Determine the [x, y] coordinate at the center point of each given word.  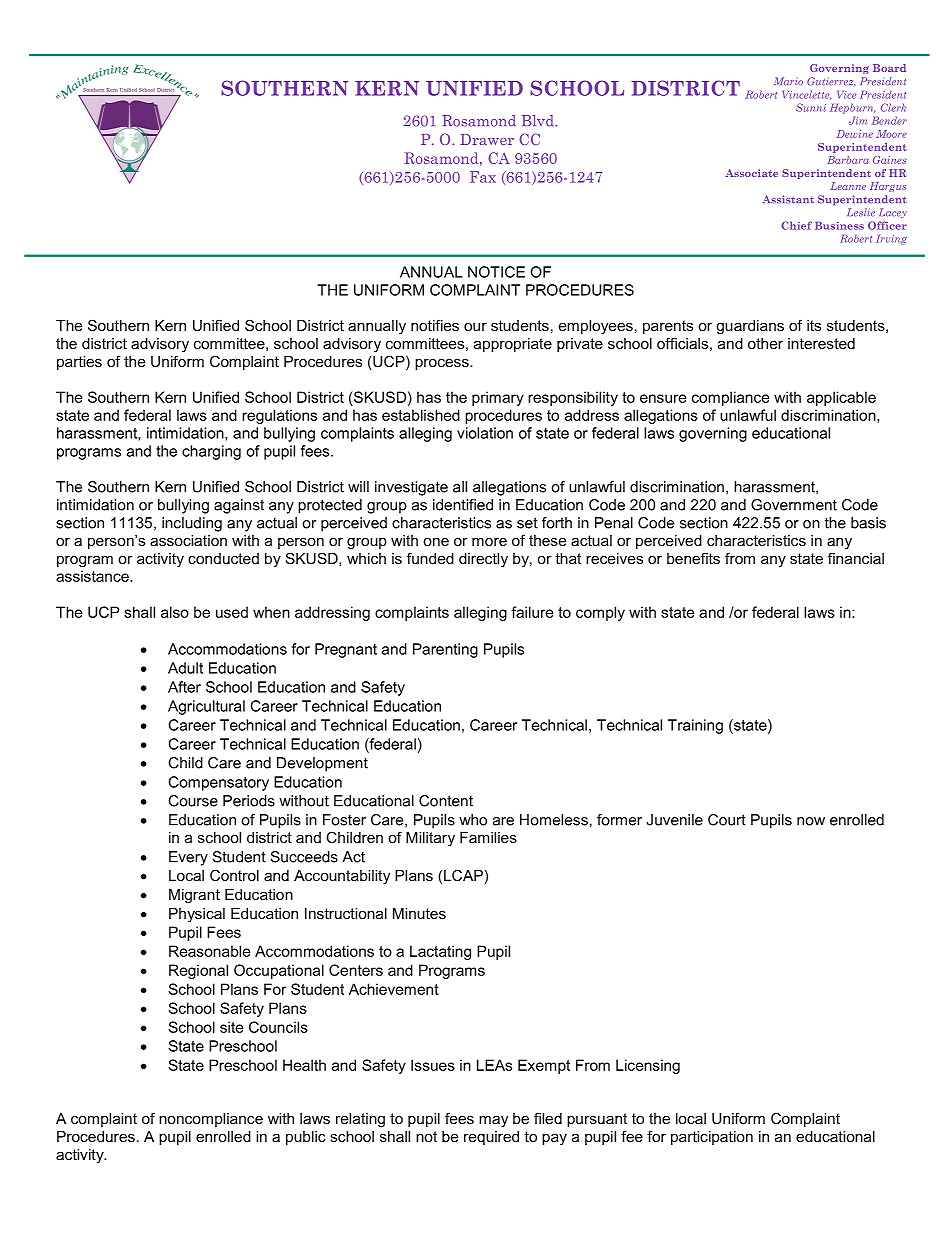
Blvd [539, 120]
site [232, 1027]
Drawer [487, 139]
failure [532, 612]
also [175, 612]
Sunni [811, 107]
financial [856, 558]
